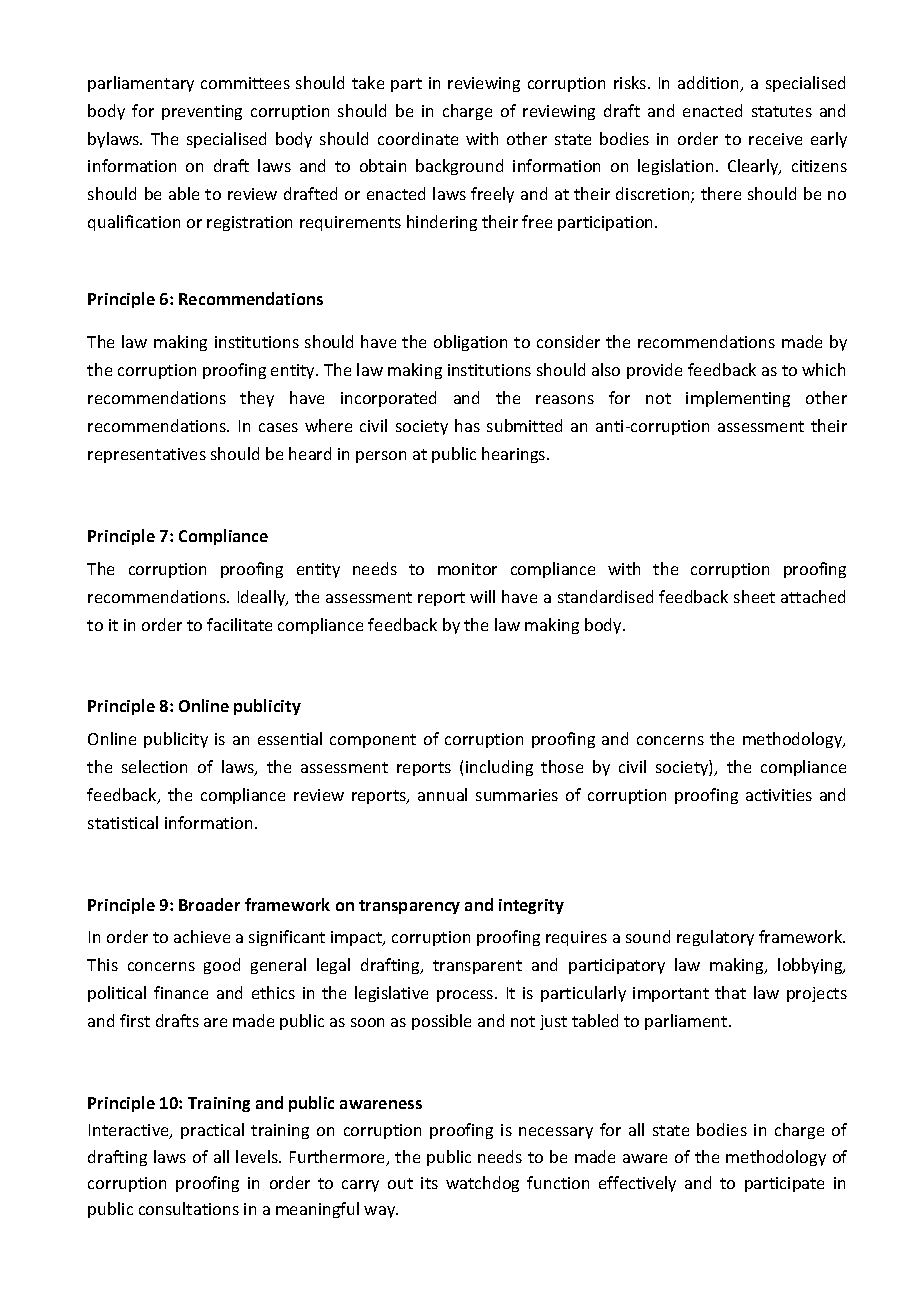 The height and width of the page is (1308, 924). I want to click on they, so click(257, 399).
